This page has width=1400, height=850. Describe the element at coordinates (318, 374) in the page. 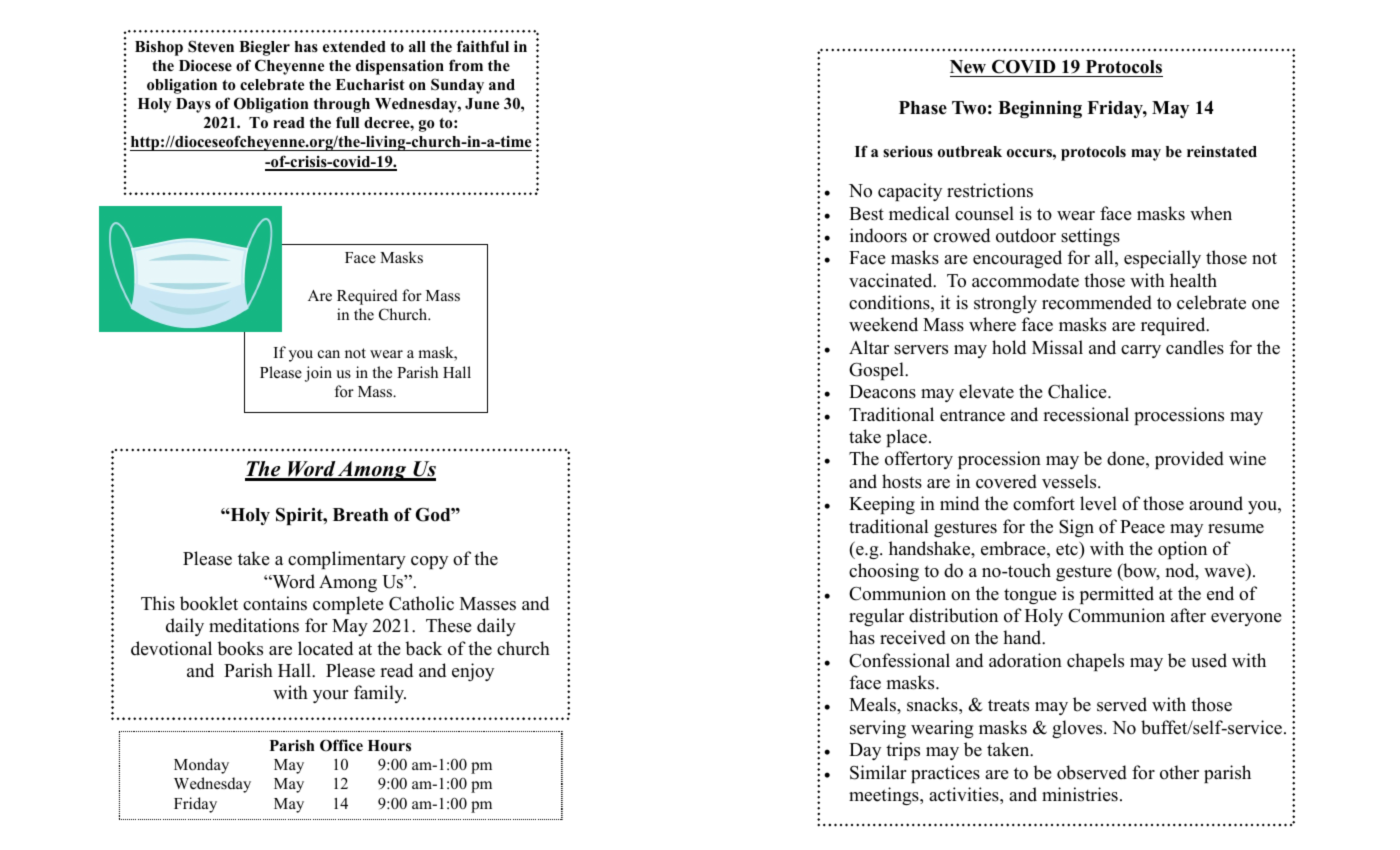

I see `join` at that location.
